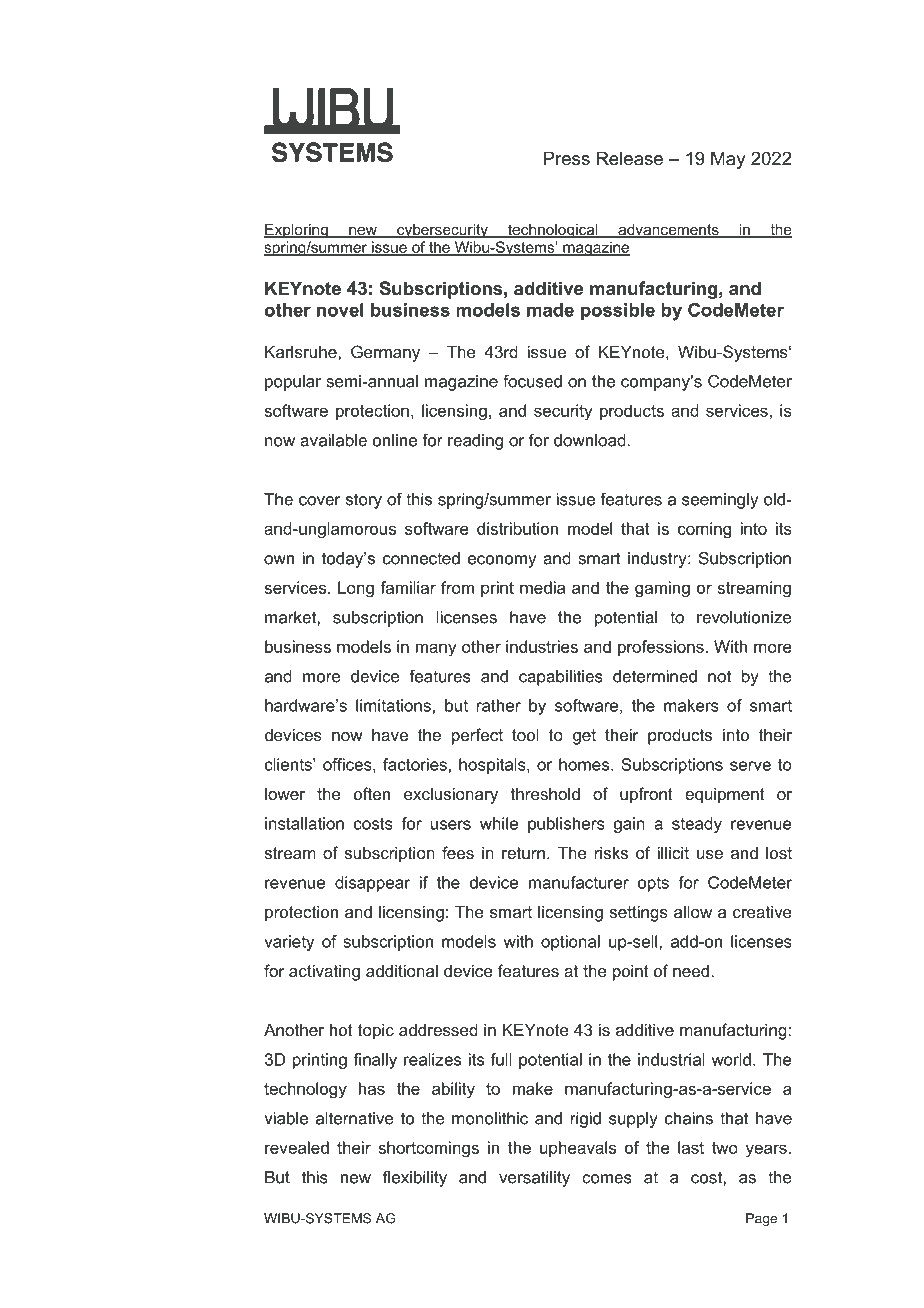  Describe the element at coordinates (297, 1147) in the screenshot. I see `revealed` at that location.
